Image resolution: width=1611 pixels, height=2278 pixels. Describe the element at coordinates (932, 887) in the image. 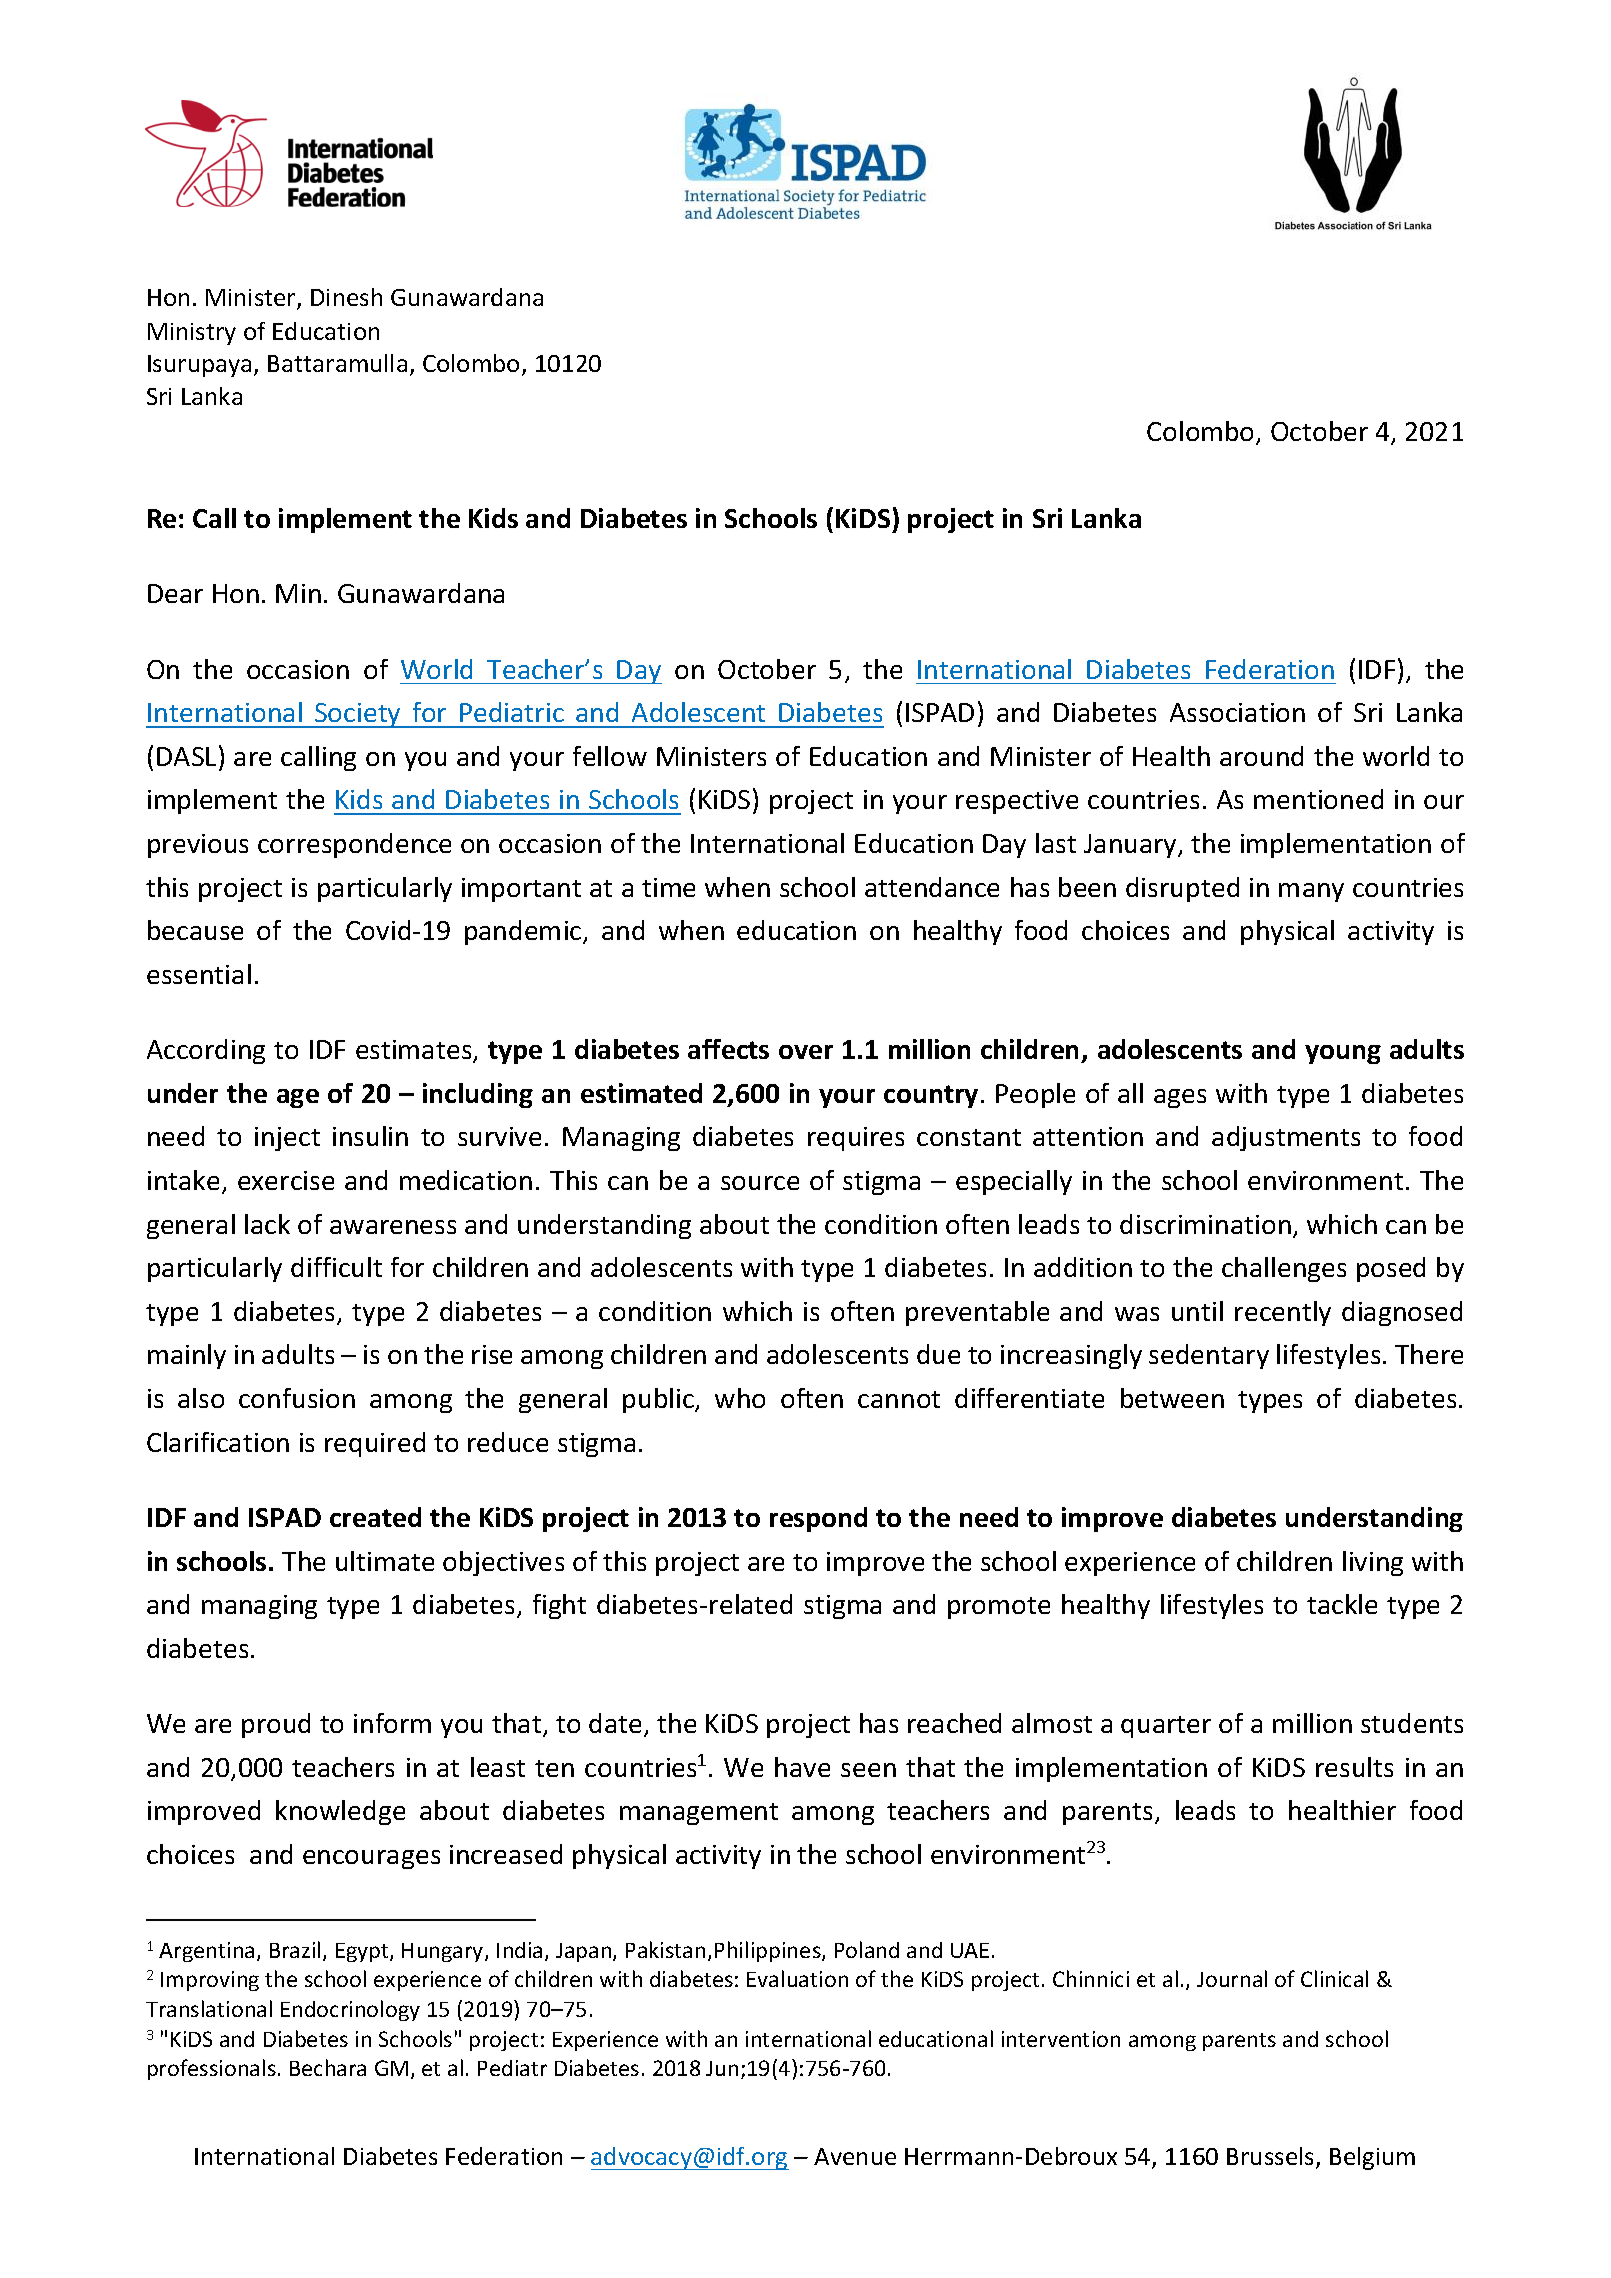

I see `attendance` at that location.
